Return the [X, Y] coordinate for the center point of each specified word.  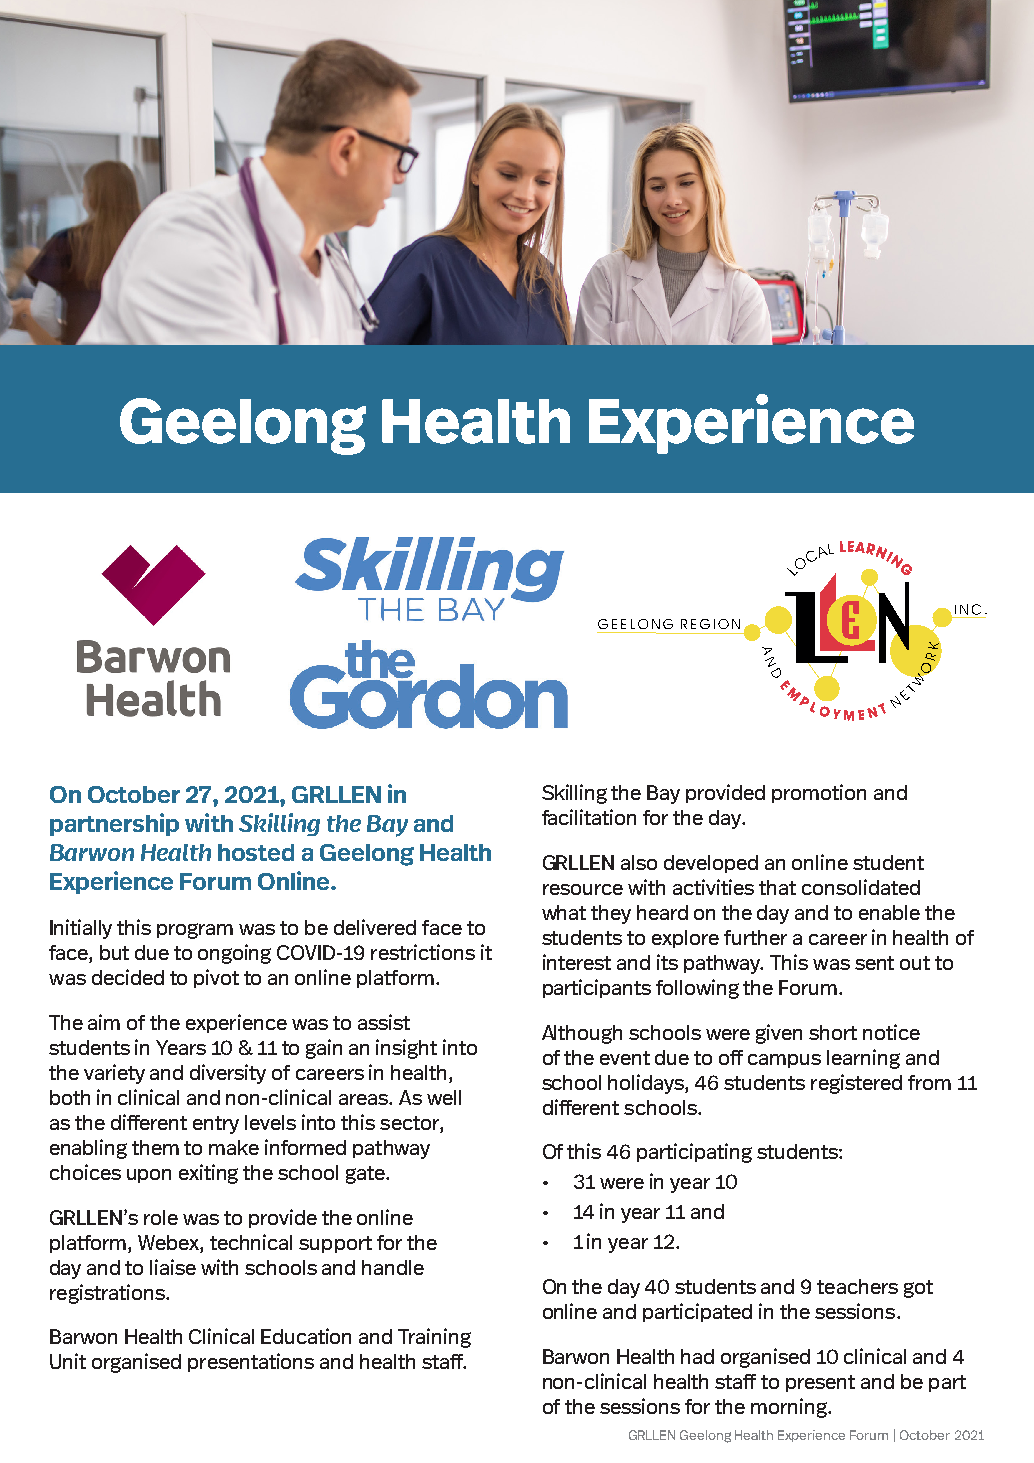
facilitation [589, 817]
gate [366, 1175]
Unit [68, 1361]
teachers [857, 1286]
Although [582, 1034]
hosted [256, 852]
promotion [819, 793]
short [833, 1032]
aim [104, 1022]
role [161, 1217]
